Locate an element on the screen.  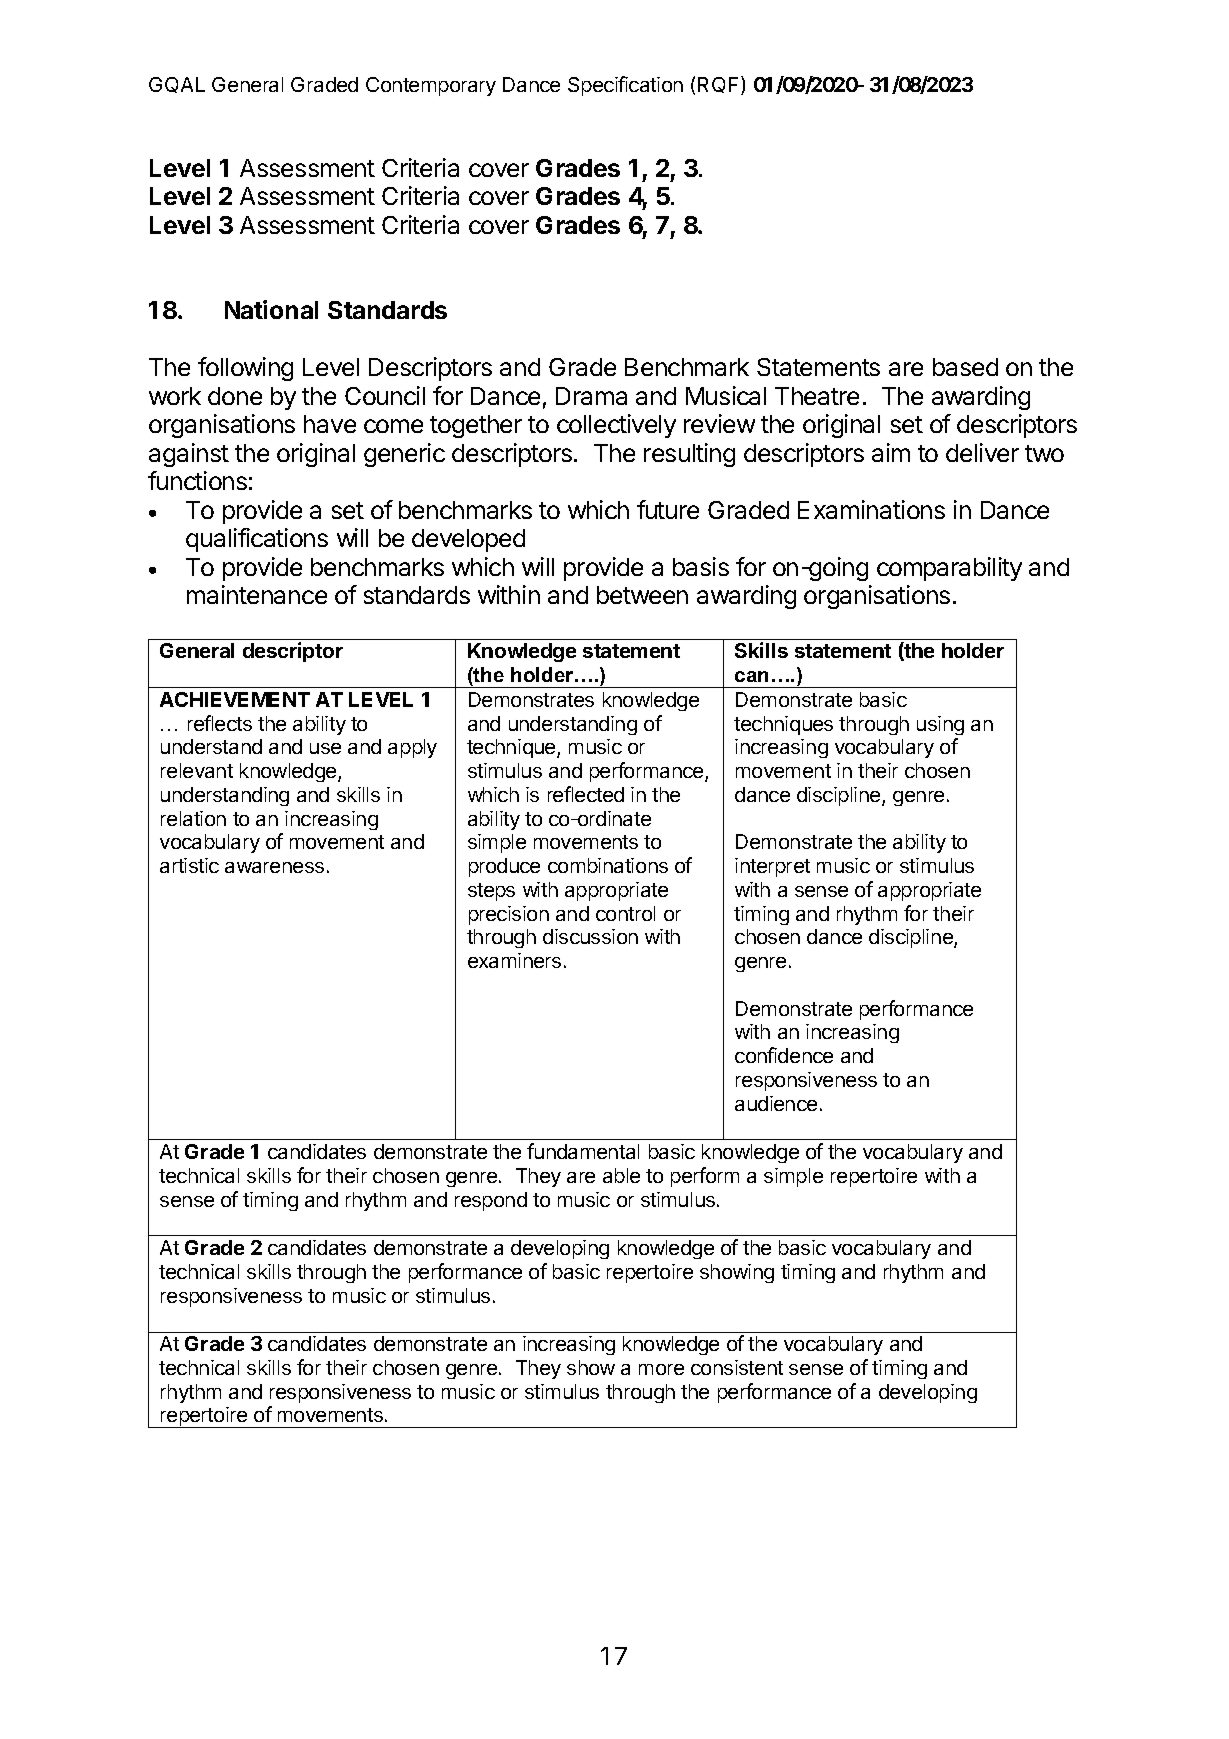
respond is located at coordinates (491, 1201).
